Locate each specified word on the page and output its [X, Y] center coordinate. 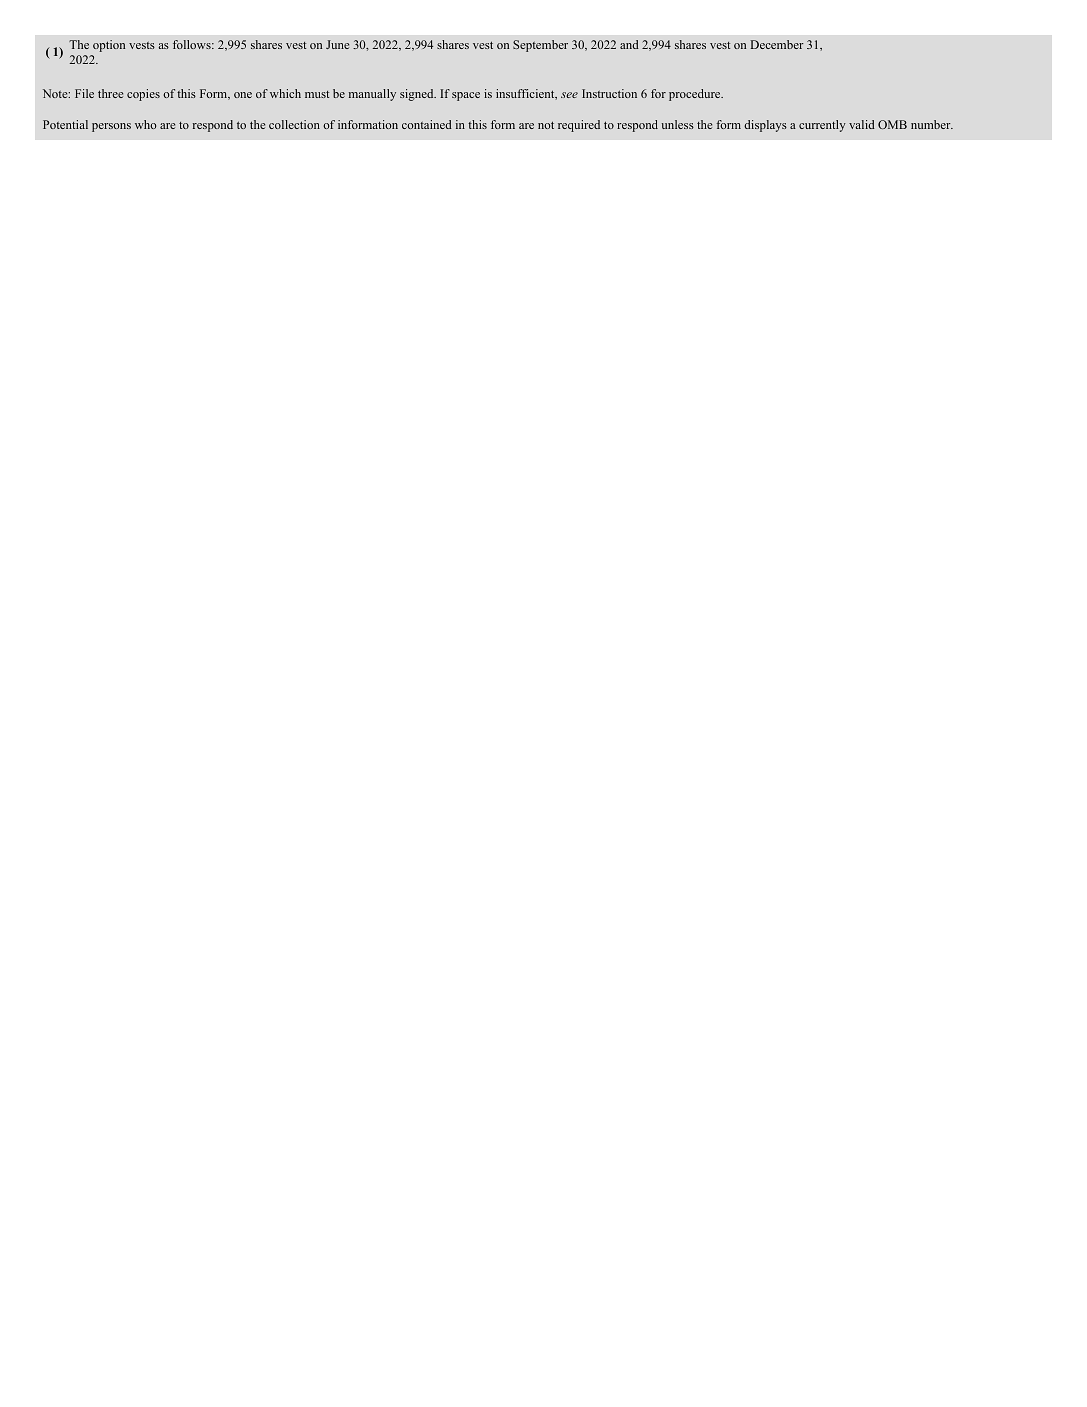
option [109, 46]
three [110, 93]
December [777, 44]
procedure [696, 95]
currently [822, 126]
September [540, 46]
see [569, 95]
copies [143, 95]
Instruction [609, 93]
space [466, 96]
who [145, 124]
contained [427, 124]
